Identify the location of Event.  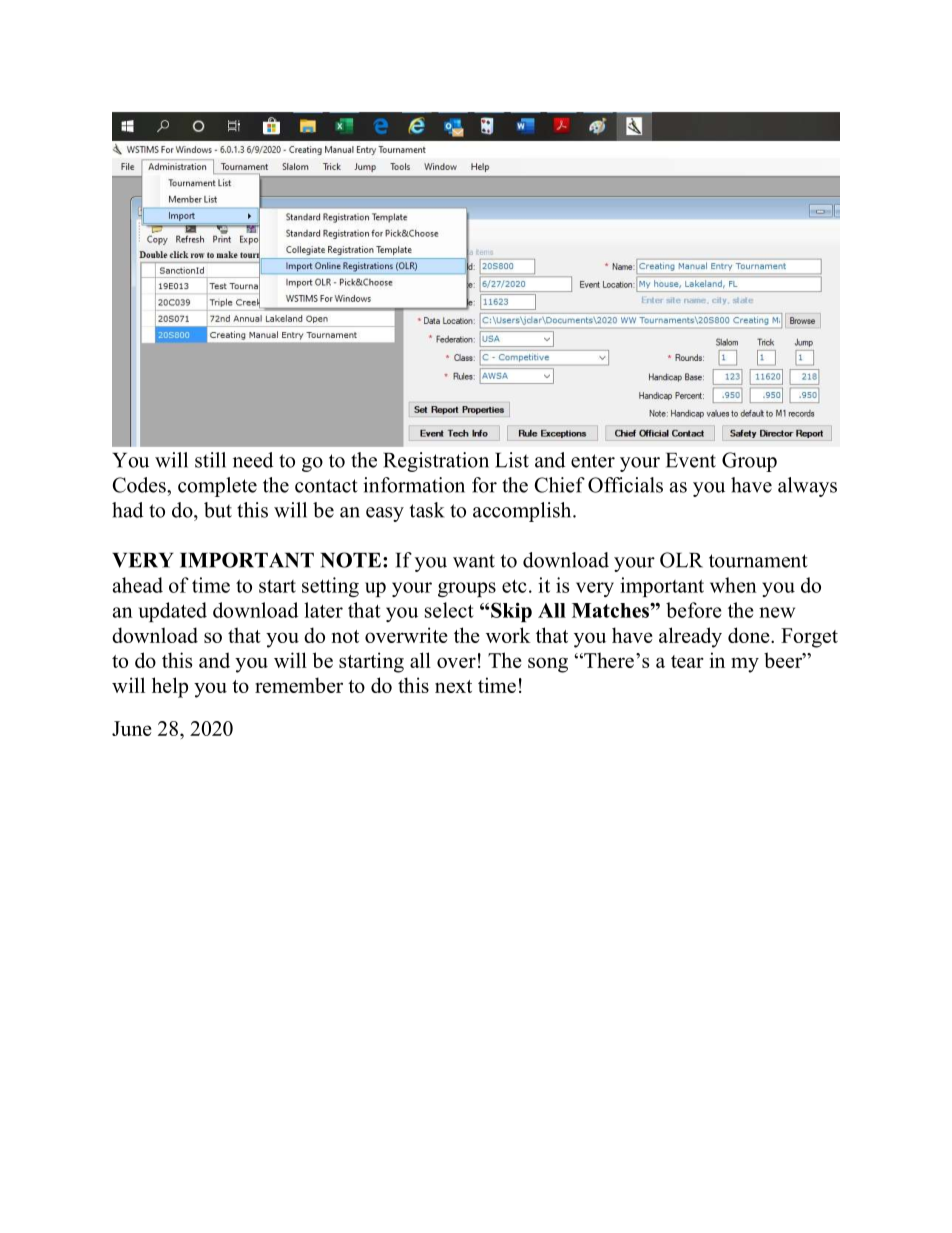
(691, 460).
